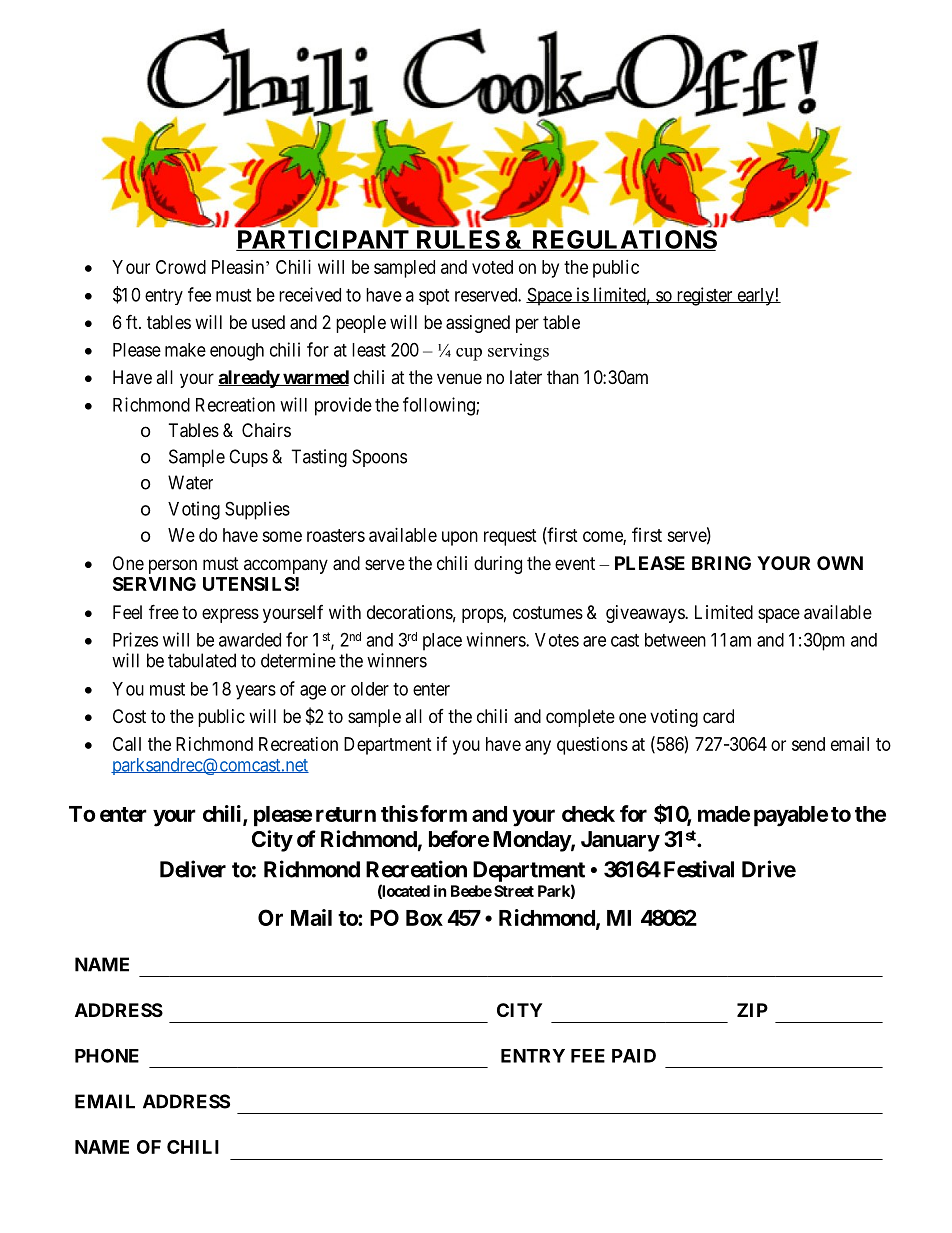 This page has width=952, height=1233. I want to click on Crowd, so click(181, 267).
